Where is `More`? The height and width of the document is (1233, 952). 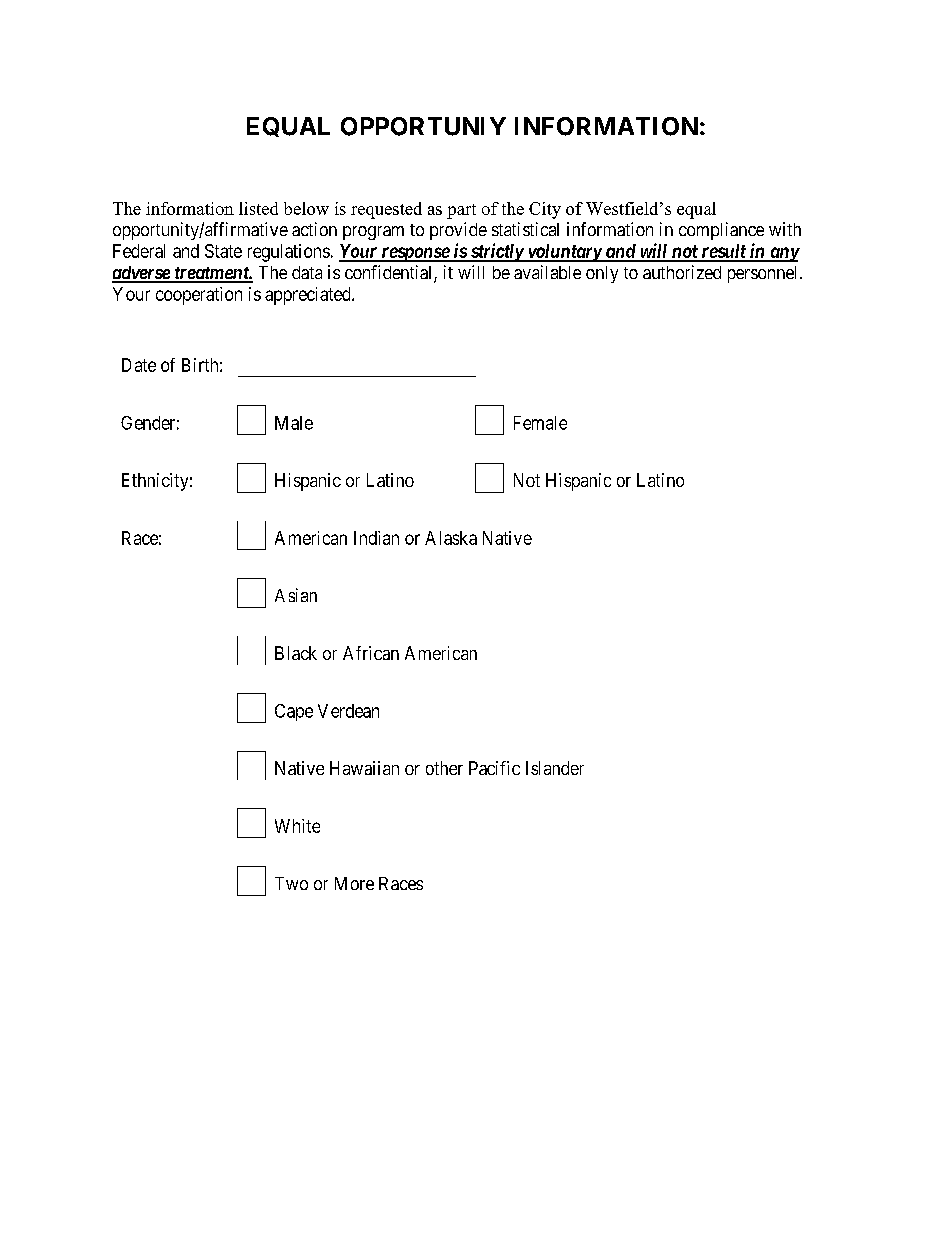
More is located at coordinates (354, 883).
